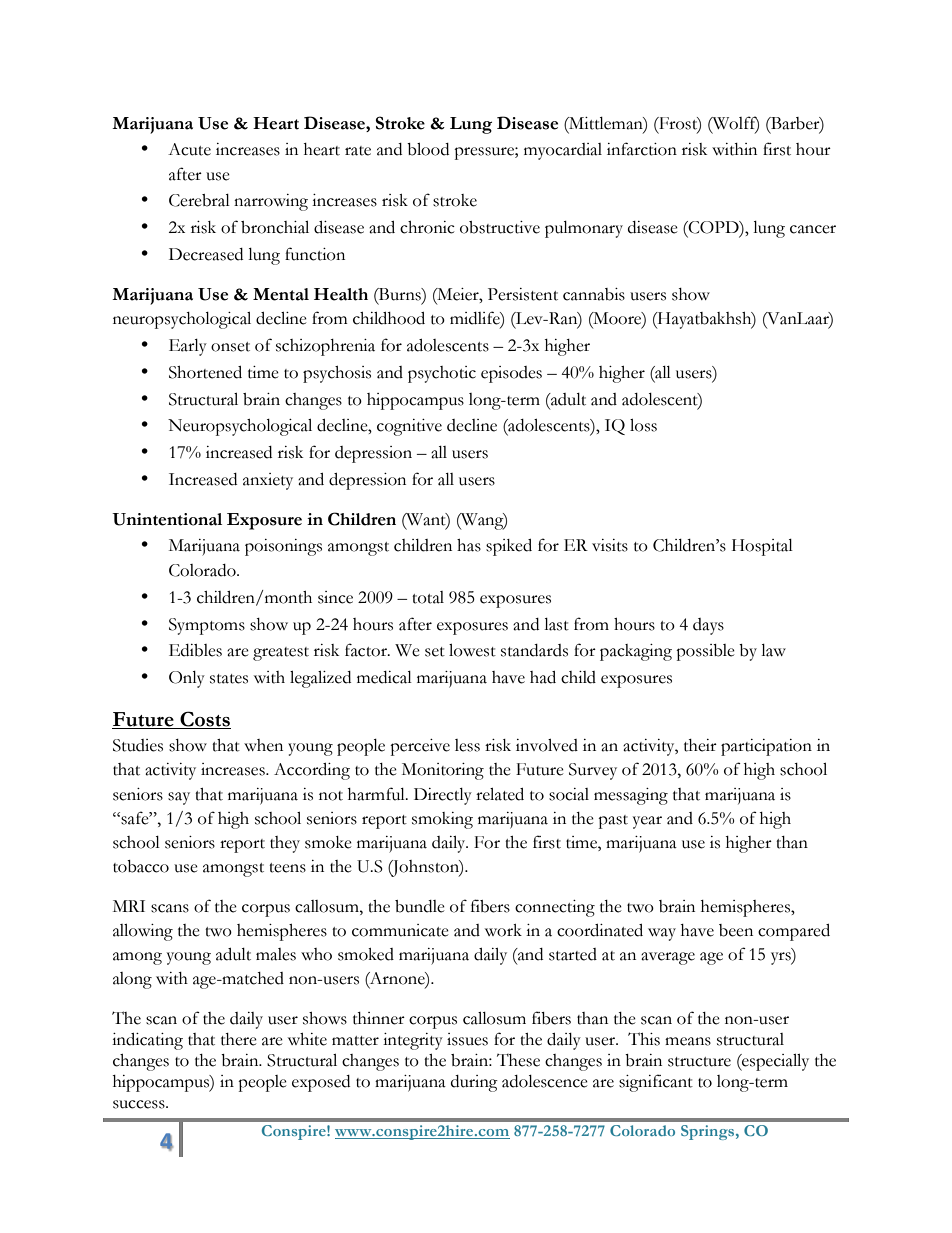  I want to click on infarction, so click(642, 149).
